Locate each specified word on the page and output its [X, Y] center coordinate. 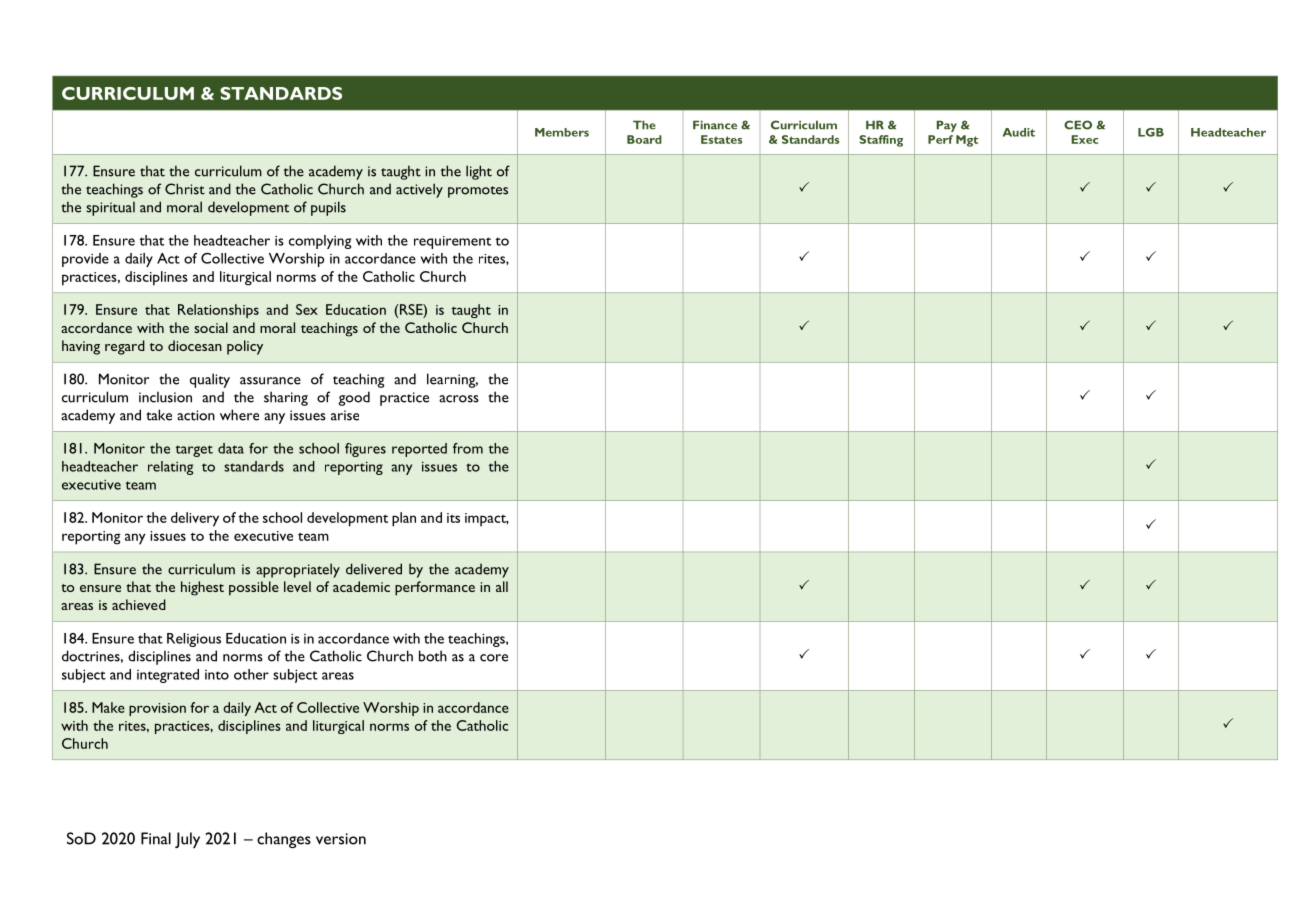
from [468, 448]
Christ [185, 189]
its [453, 518]
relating [170, 468]
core [494, 658]
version [341, 839]
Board [644, 139]
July [187, 840]
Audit [1019, 132]
